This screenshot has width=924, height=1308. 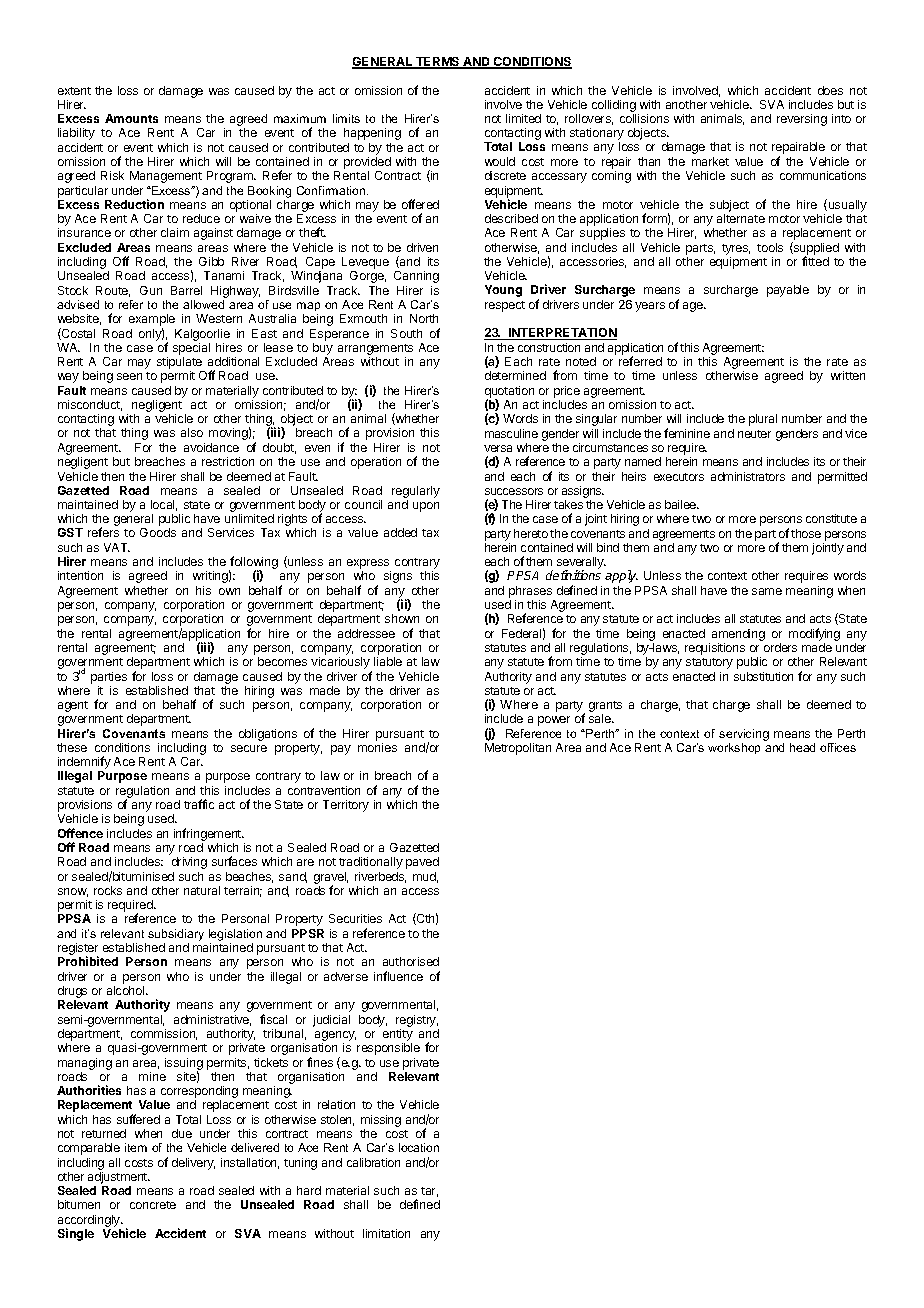 What do you see at coordinates (738, 635) in the screenshot?
I see `amending` at bounding box center [738, 635].
